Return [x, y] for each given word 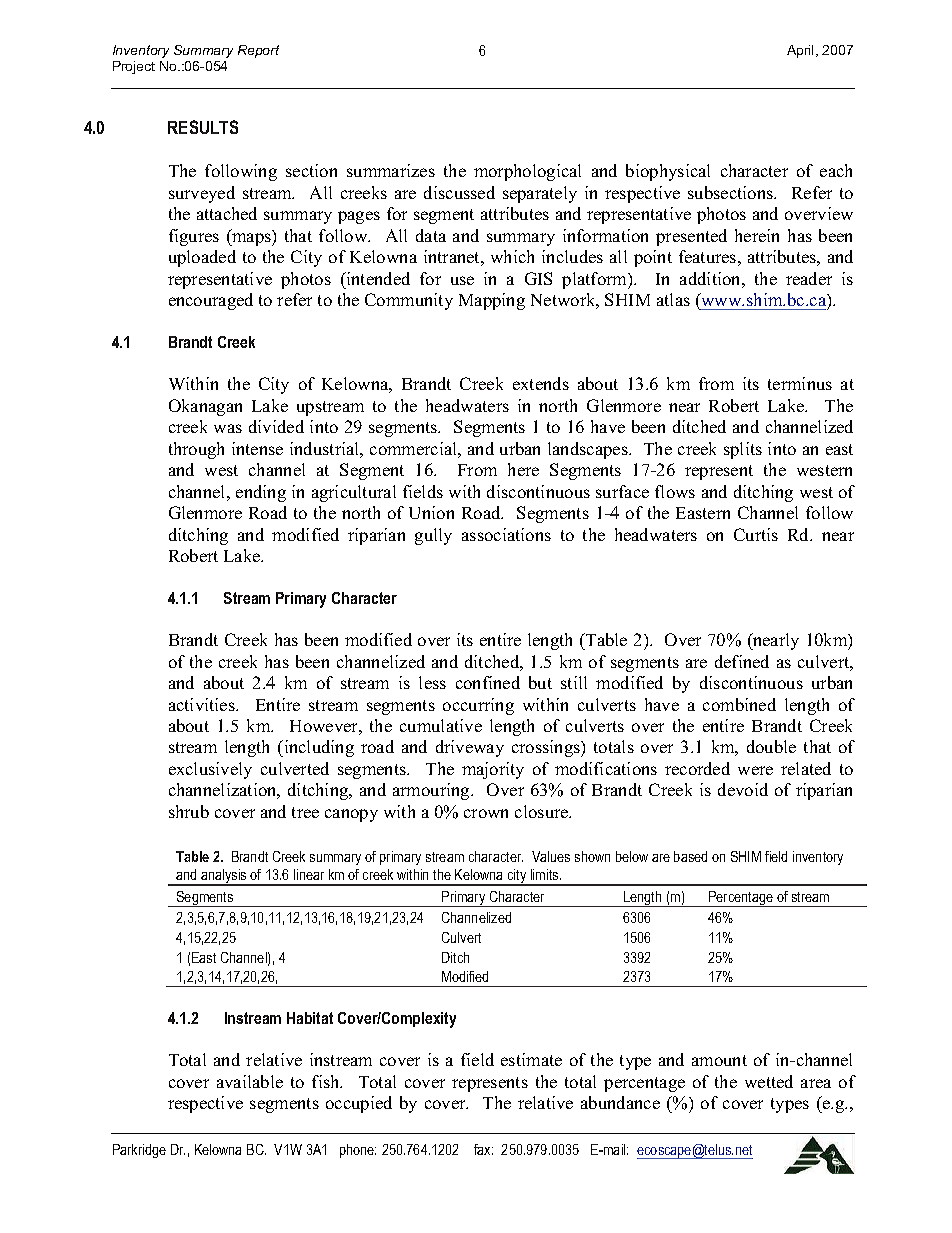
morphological [527, 172]
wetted [769, 1081]
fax [483, 1149]
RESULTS [203, 127]
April [802, 51]
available [250, 1081]
